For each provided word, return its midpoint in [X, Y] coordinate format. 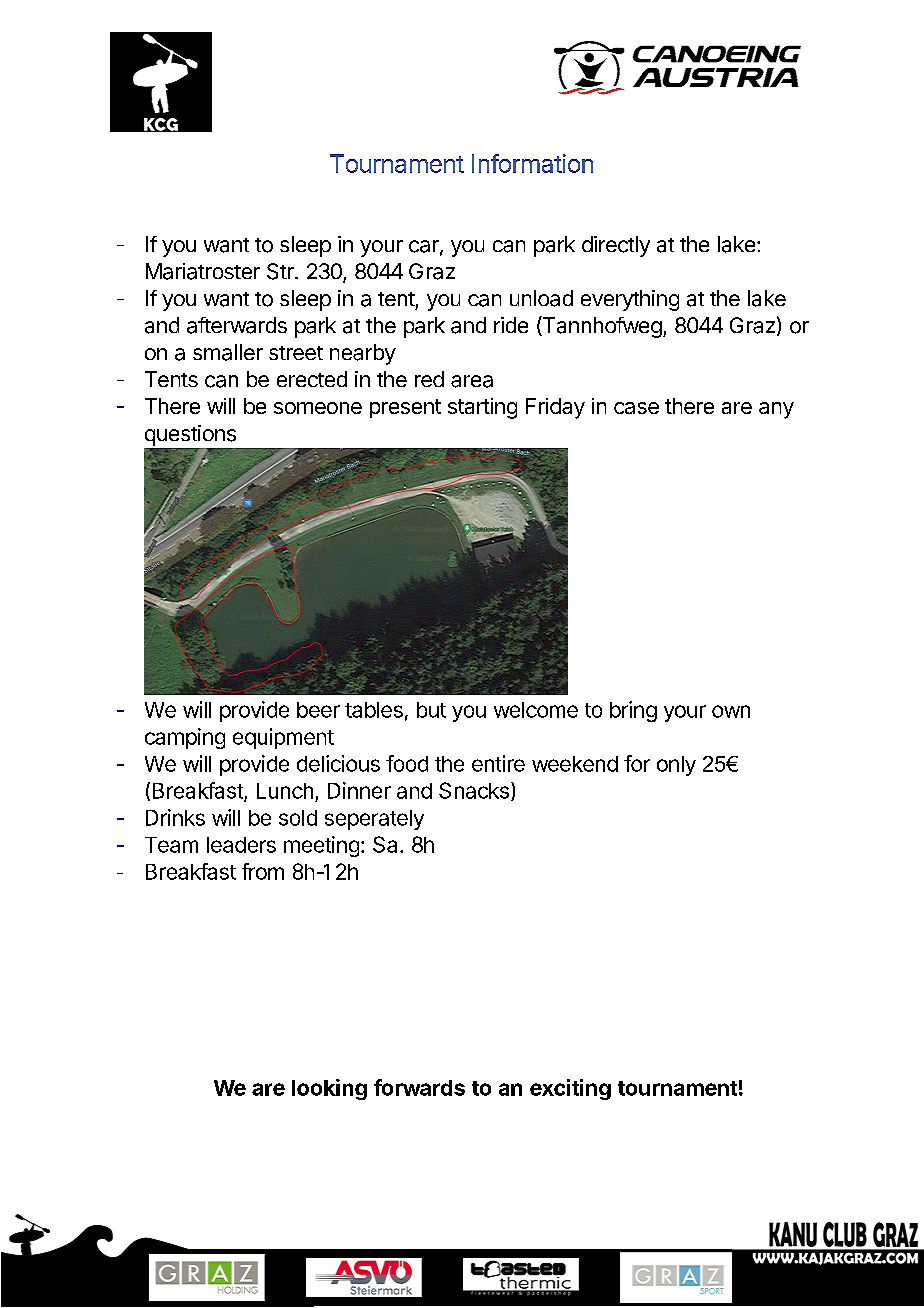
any [776, 410]
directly [616, 246]
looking [329, 1089]
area [472, 381]
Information [532, 163]
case [636, 408]
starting [482, 408]
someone [318, 408]
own [731, 711]
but [431, 710]
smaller [228, 352]
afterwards [237, 325]
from [263, 871]
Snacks [474, 790]
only [676, 766]
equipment [283, 738]
